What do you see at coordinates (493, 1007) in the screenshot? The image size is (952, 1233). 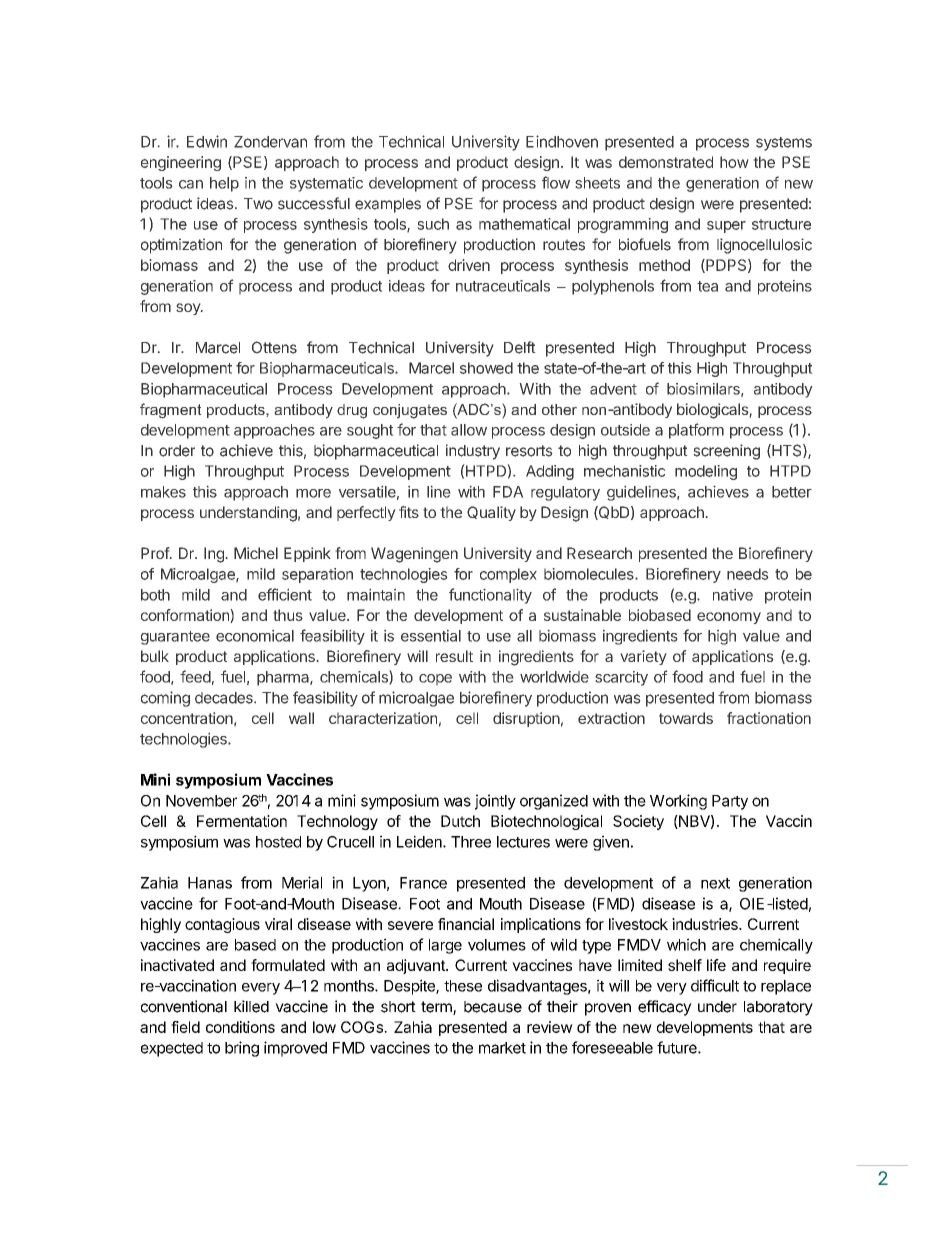 I see `because` at bounding box center [493, 1007].
